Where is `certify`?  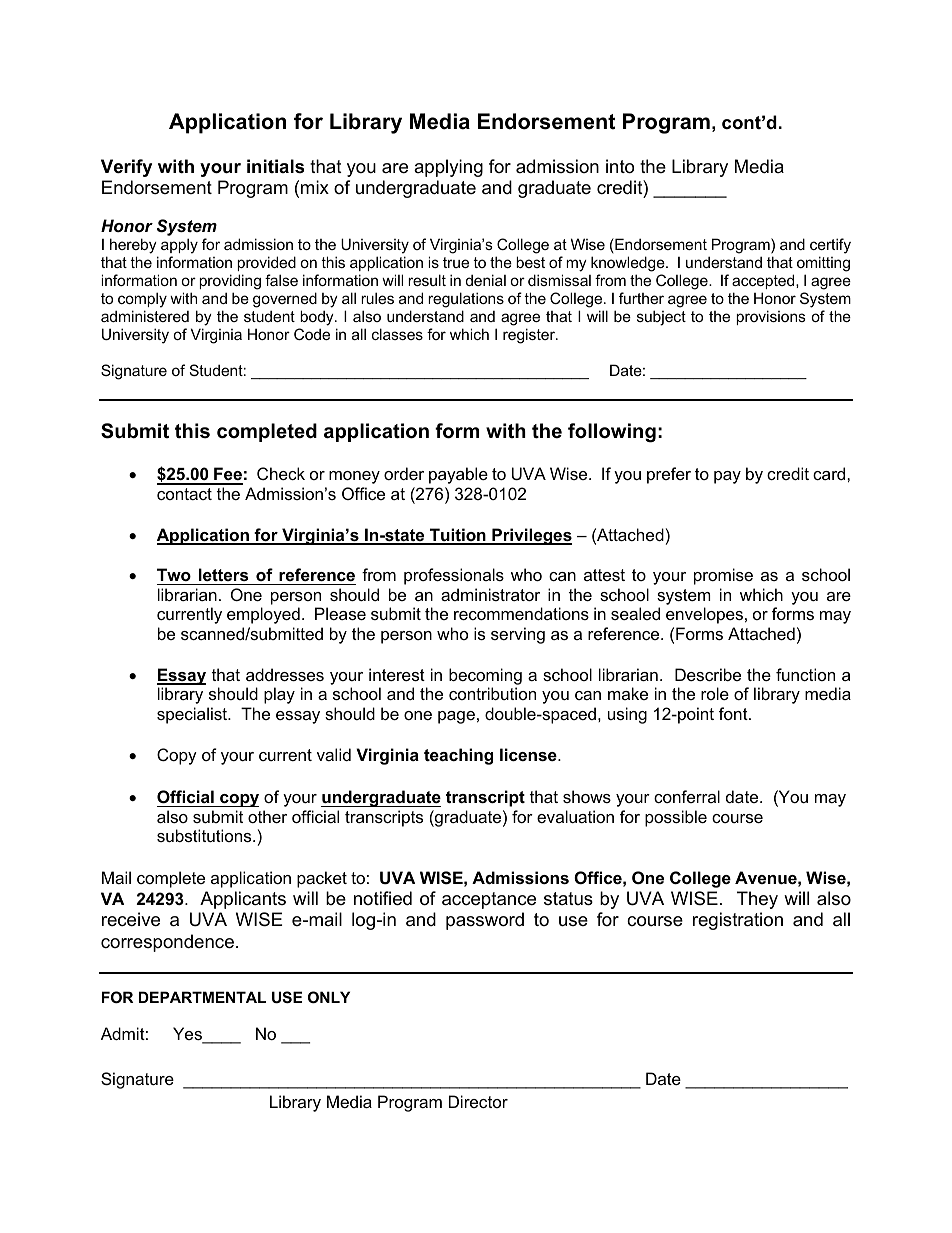
certify is located at coordinates (830, 246).
